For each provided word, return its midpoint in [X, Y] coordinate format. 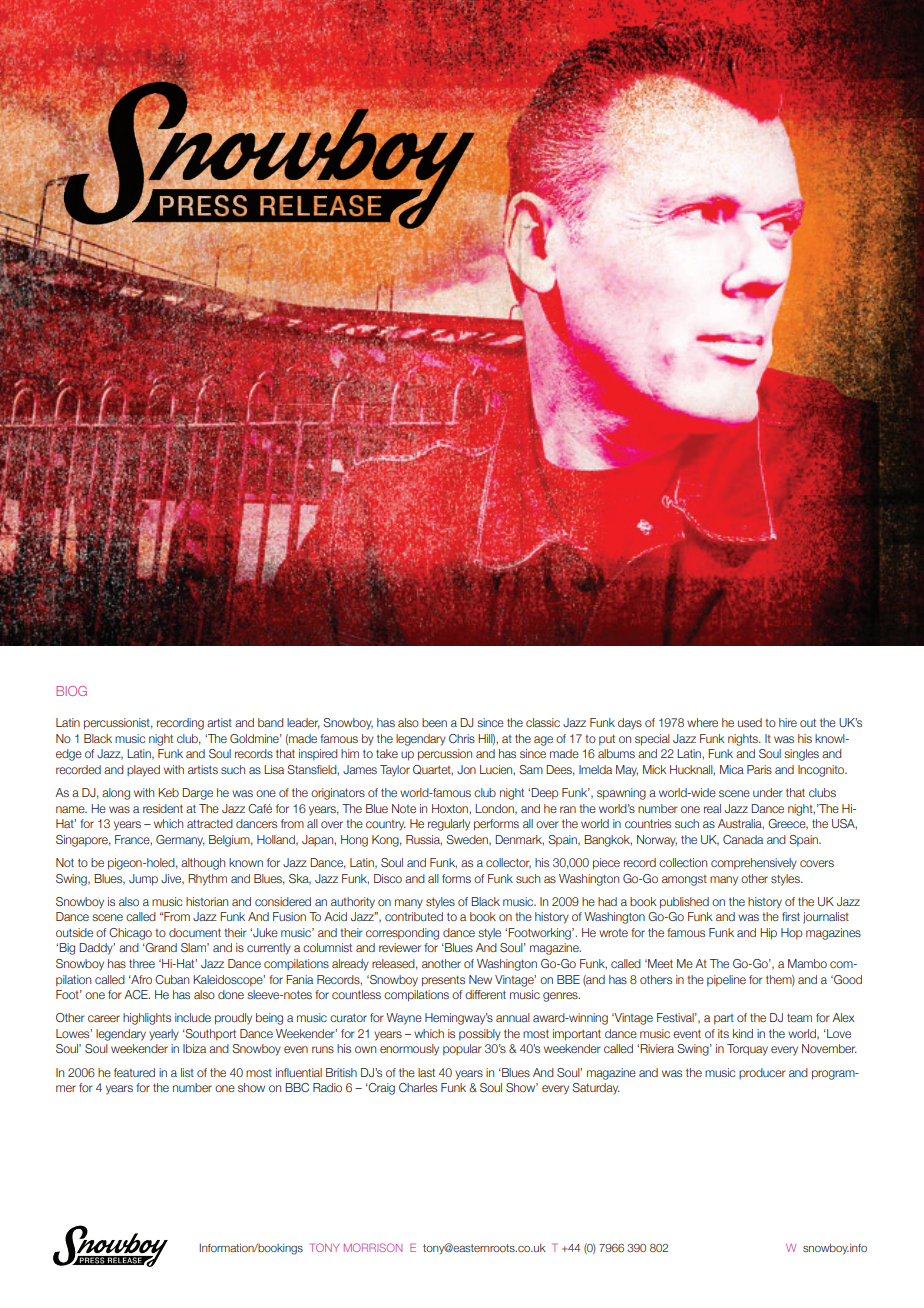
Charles [418, 1087]
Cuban [172, 979]
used [750, 722]
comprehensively [754, 864]
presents [443, 981]
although [203, 864]
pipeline [726, 980]
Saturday [596, 1089]
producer [762, 1073]
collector [508, 863]
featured [134, 1072]
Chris [462, 738]
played [143, 771]
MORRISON [373, 1247]
